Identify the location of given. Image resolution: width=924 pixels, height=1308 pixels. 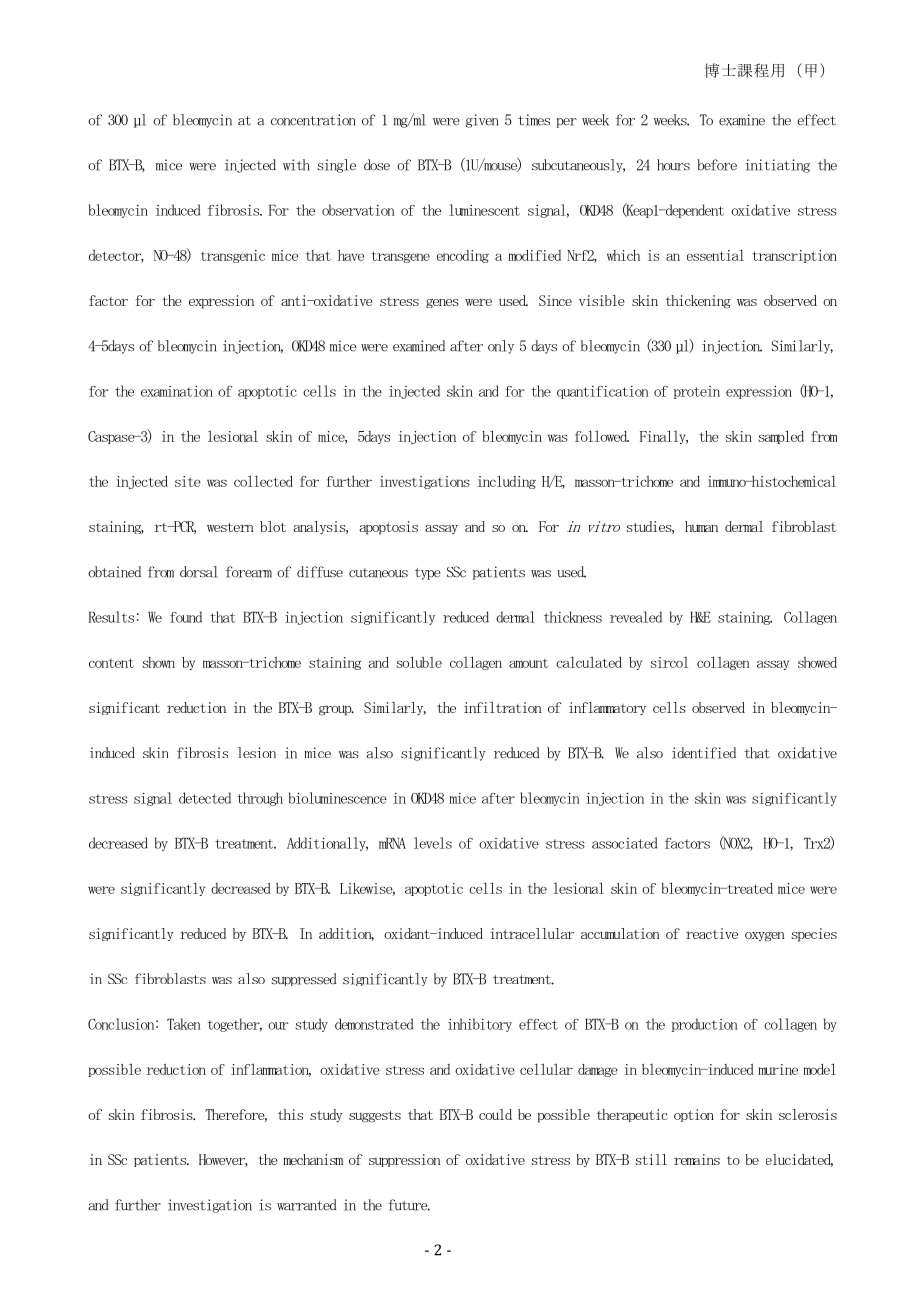
(482, 121).
